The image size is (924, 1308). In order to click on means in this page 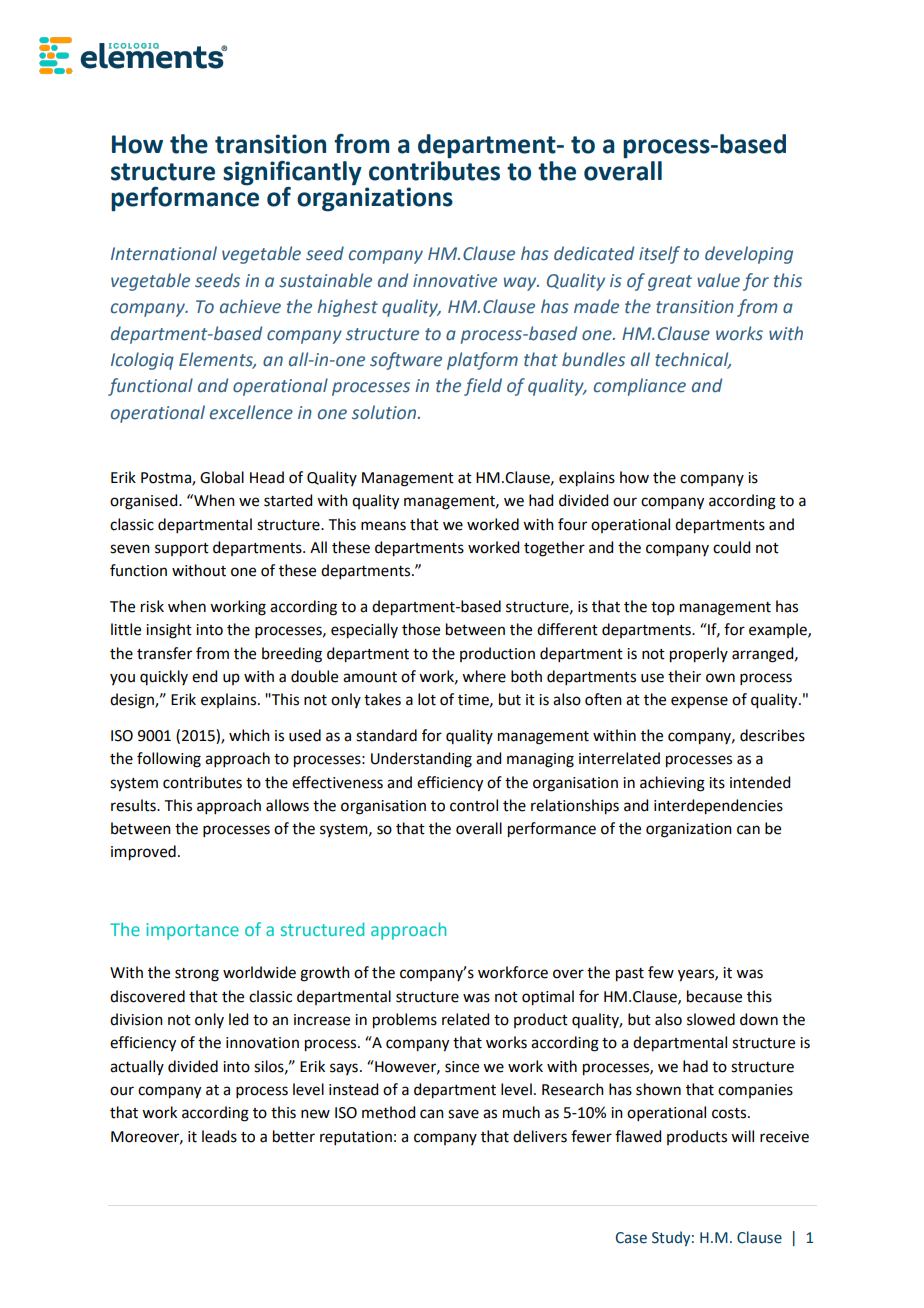, I will do `click(383, 526)`.
